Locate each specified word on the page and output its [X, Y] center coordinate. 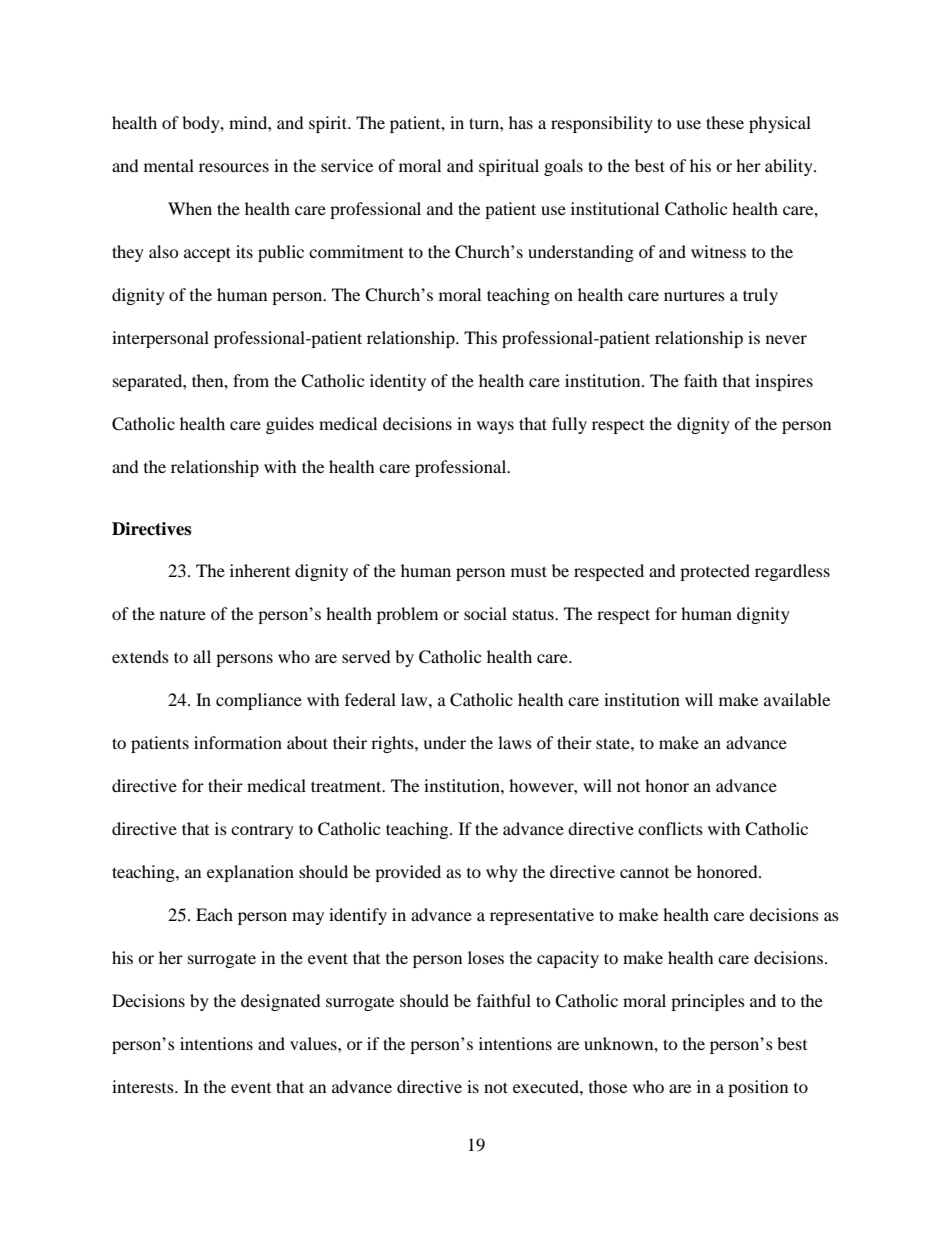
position [758, 1088]
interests [144, 1086]
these [725, 122]
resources [234, 167]
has [521, 122]
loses [486, 957]
